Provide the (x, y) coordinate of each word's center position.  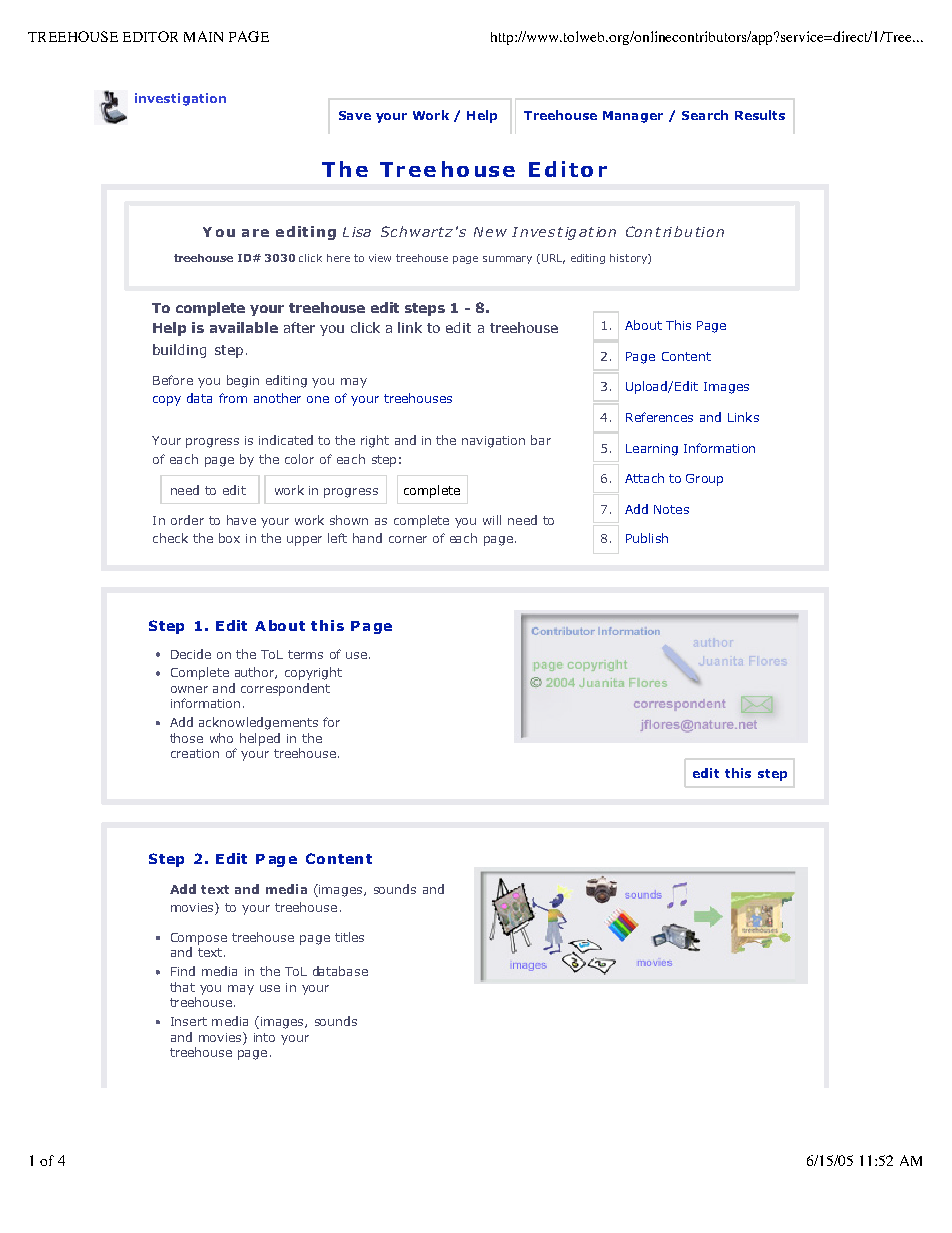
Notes (671, 509)
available (244, 327)
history (629, 259)
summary (507, 260)
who (221, 738)
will (492, 520)
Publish (647, 538)
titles (349, 937)
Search (705, 115)
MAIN (203, 36)
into (264, 1037)
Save (355, 115)
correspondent (285, 689)
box (229, 538)
